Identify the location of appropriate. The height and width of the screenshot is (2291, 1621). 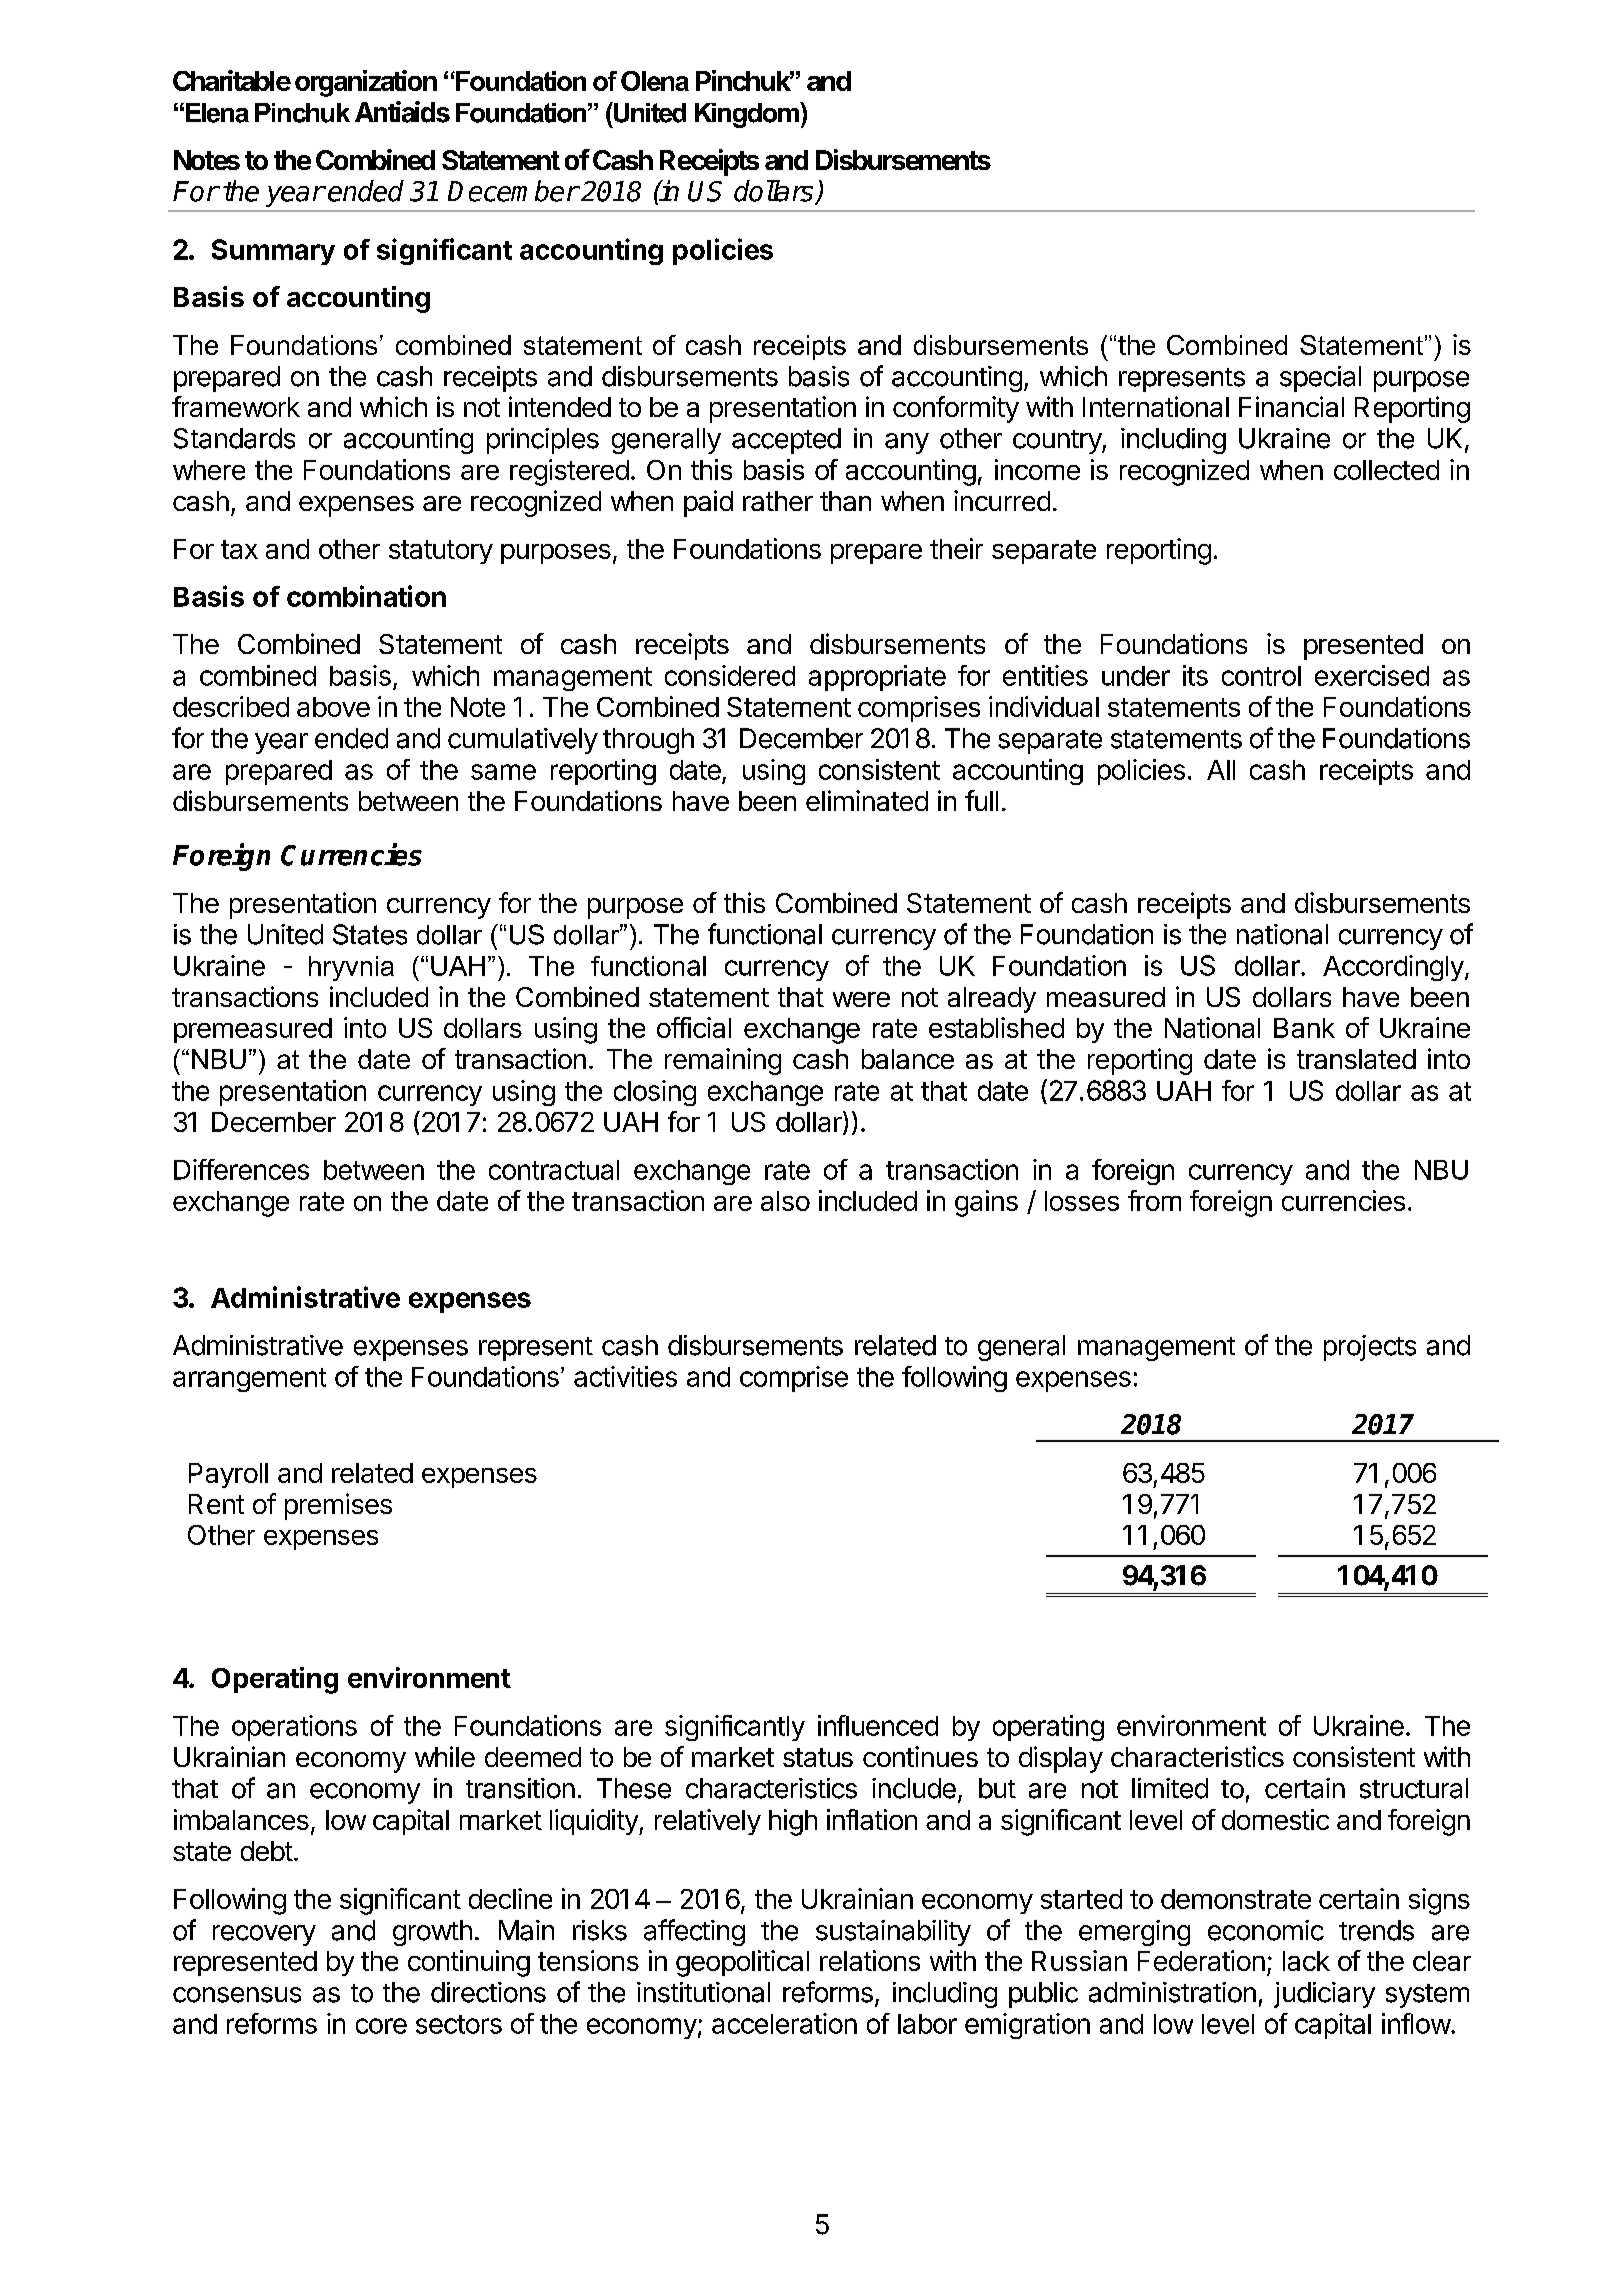
(877, 678).
